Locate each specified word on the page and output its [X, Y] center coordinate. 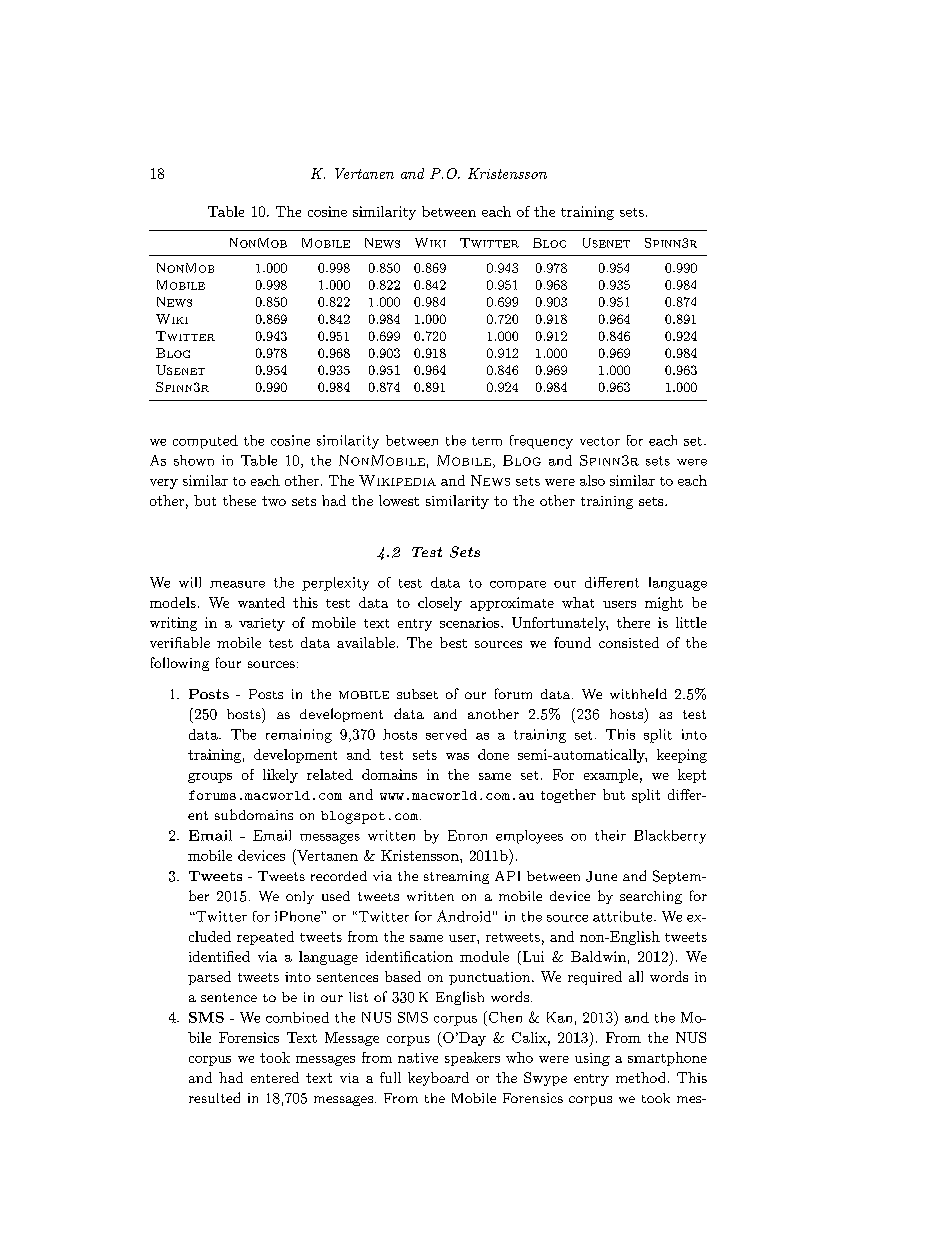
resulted [214, 1097]
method [640, 1077]
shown [194, 460]
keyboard [438, 1079]
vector [600, 441]
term [487, 441]
